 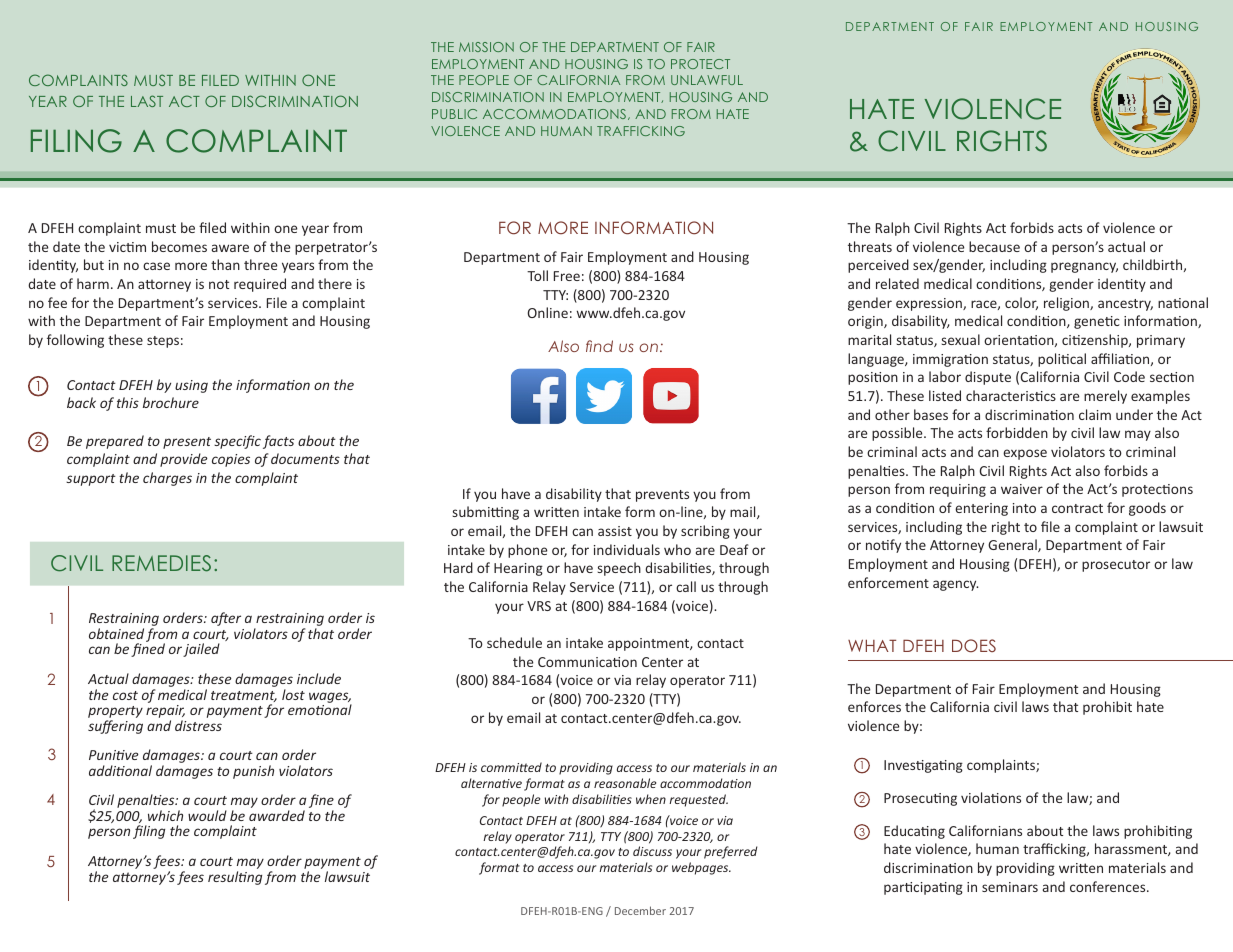 What do you see at coordinates (147, 101) in the page?
I see `LAST` at bounding box center [147, 101].
